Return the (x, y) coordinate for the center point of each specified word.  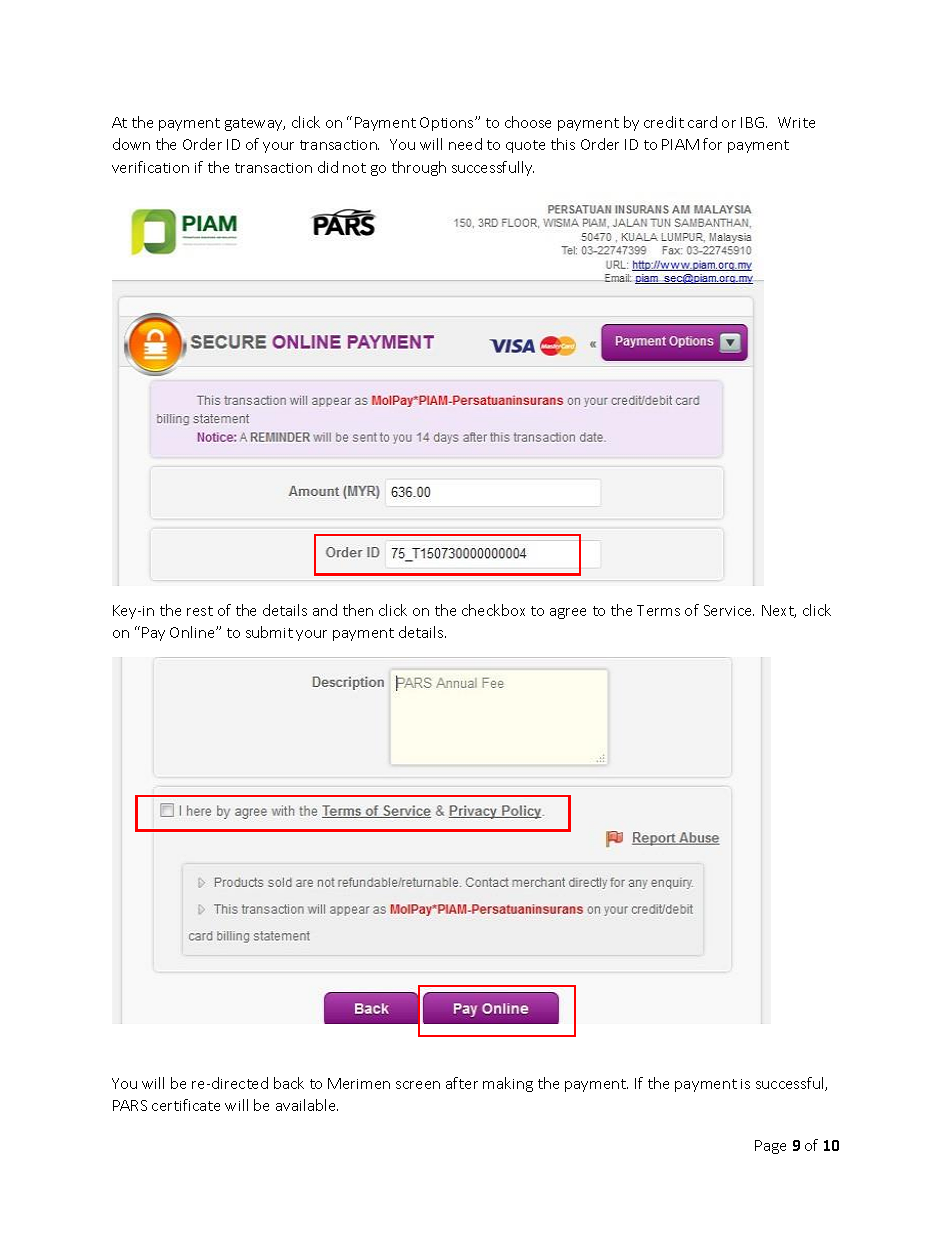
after (462, 1083)
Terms (658, 610)
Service (729, 610)
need (465, 144)
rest (200, 611)
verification (150, 167)
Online (193, 632)
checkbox (493, 610)
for (712, 144)
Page (770, 1147)
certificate (186, 1105)
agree (568, 613)
